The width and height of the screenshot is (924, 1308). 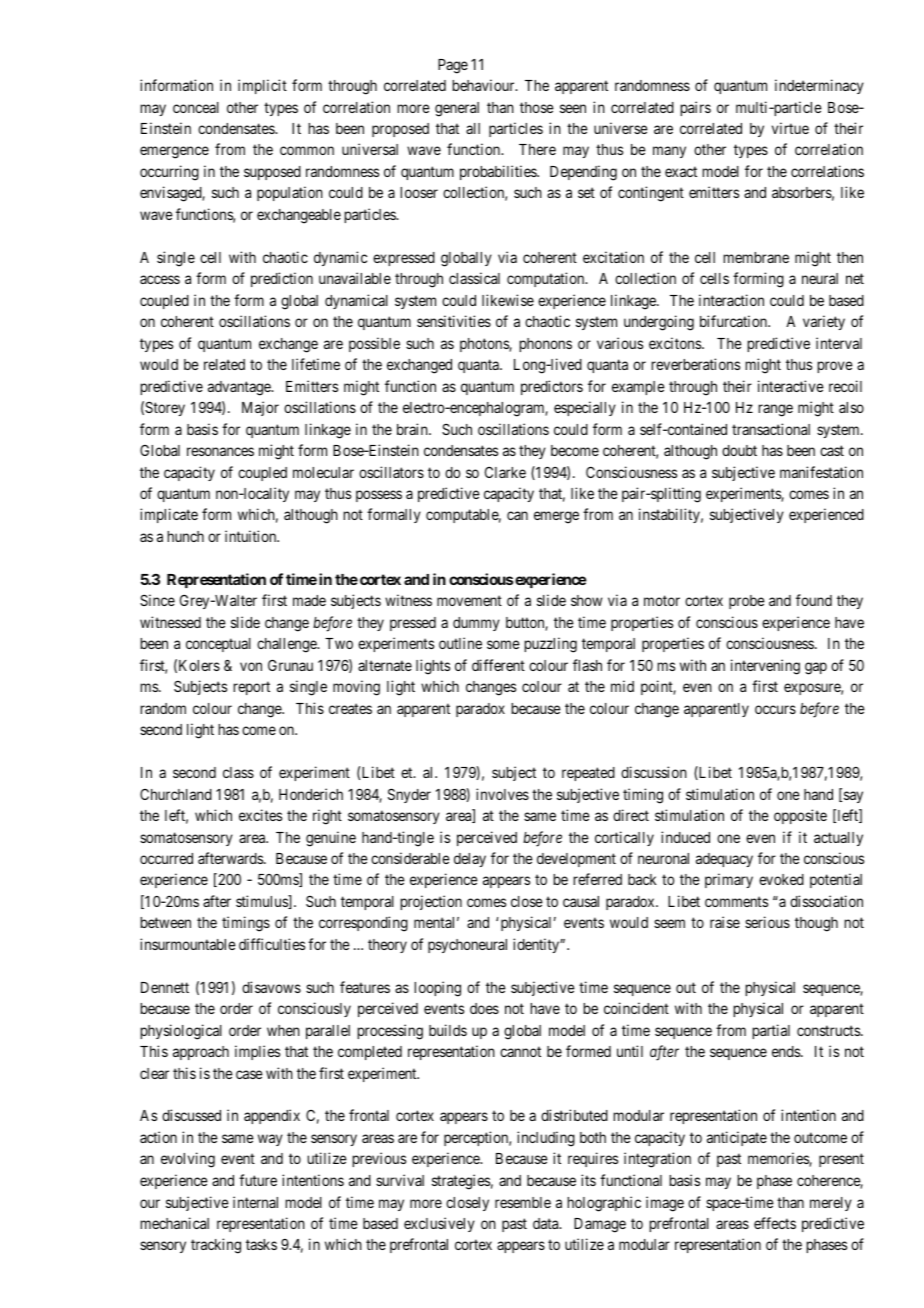 What do you see at coordinates (255, 1202) in the screenshot?
I see `internal` at bounding box center [255, 1202].
